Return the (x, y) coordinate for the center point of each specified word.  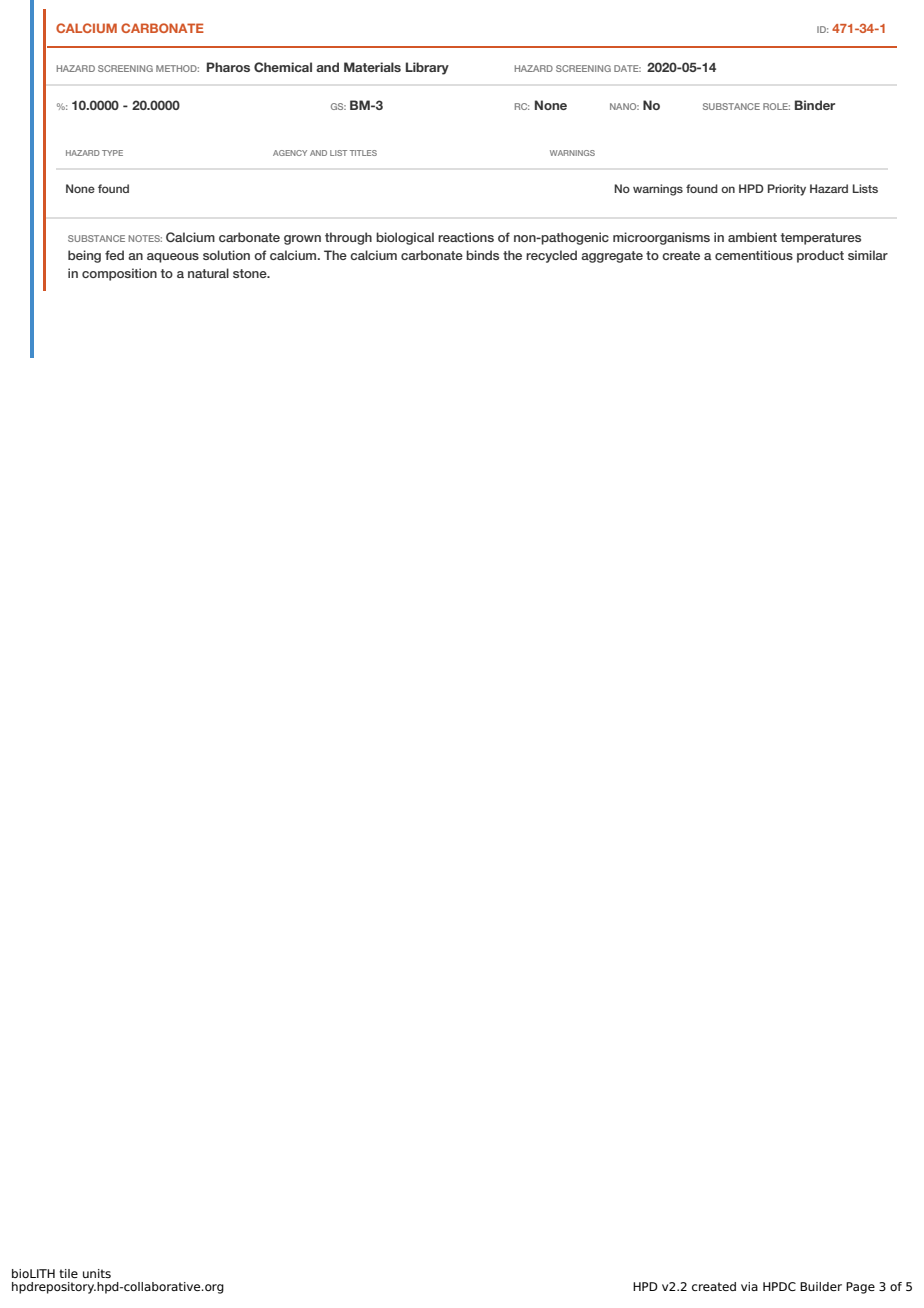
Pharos (228, 67)
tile (68, 1273)
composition (119, 274)
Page (860, 1288)
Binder (815, 105)
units (97, 1273)
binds (482, 255)
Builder (821, 1286)
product (820, 256)
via (749, 1286)
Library (427, 68)
